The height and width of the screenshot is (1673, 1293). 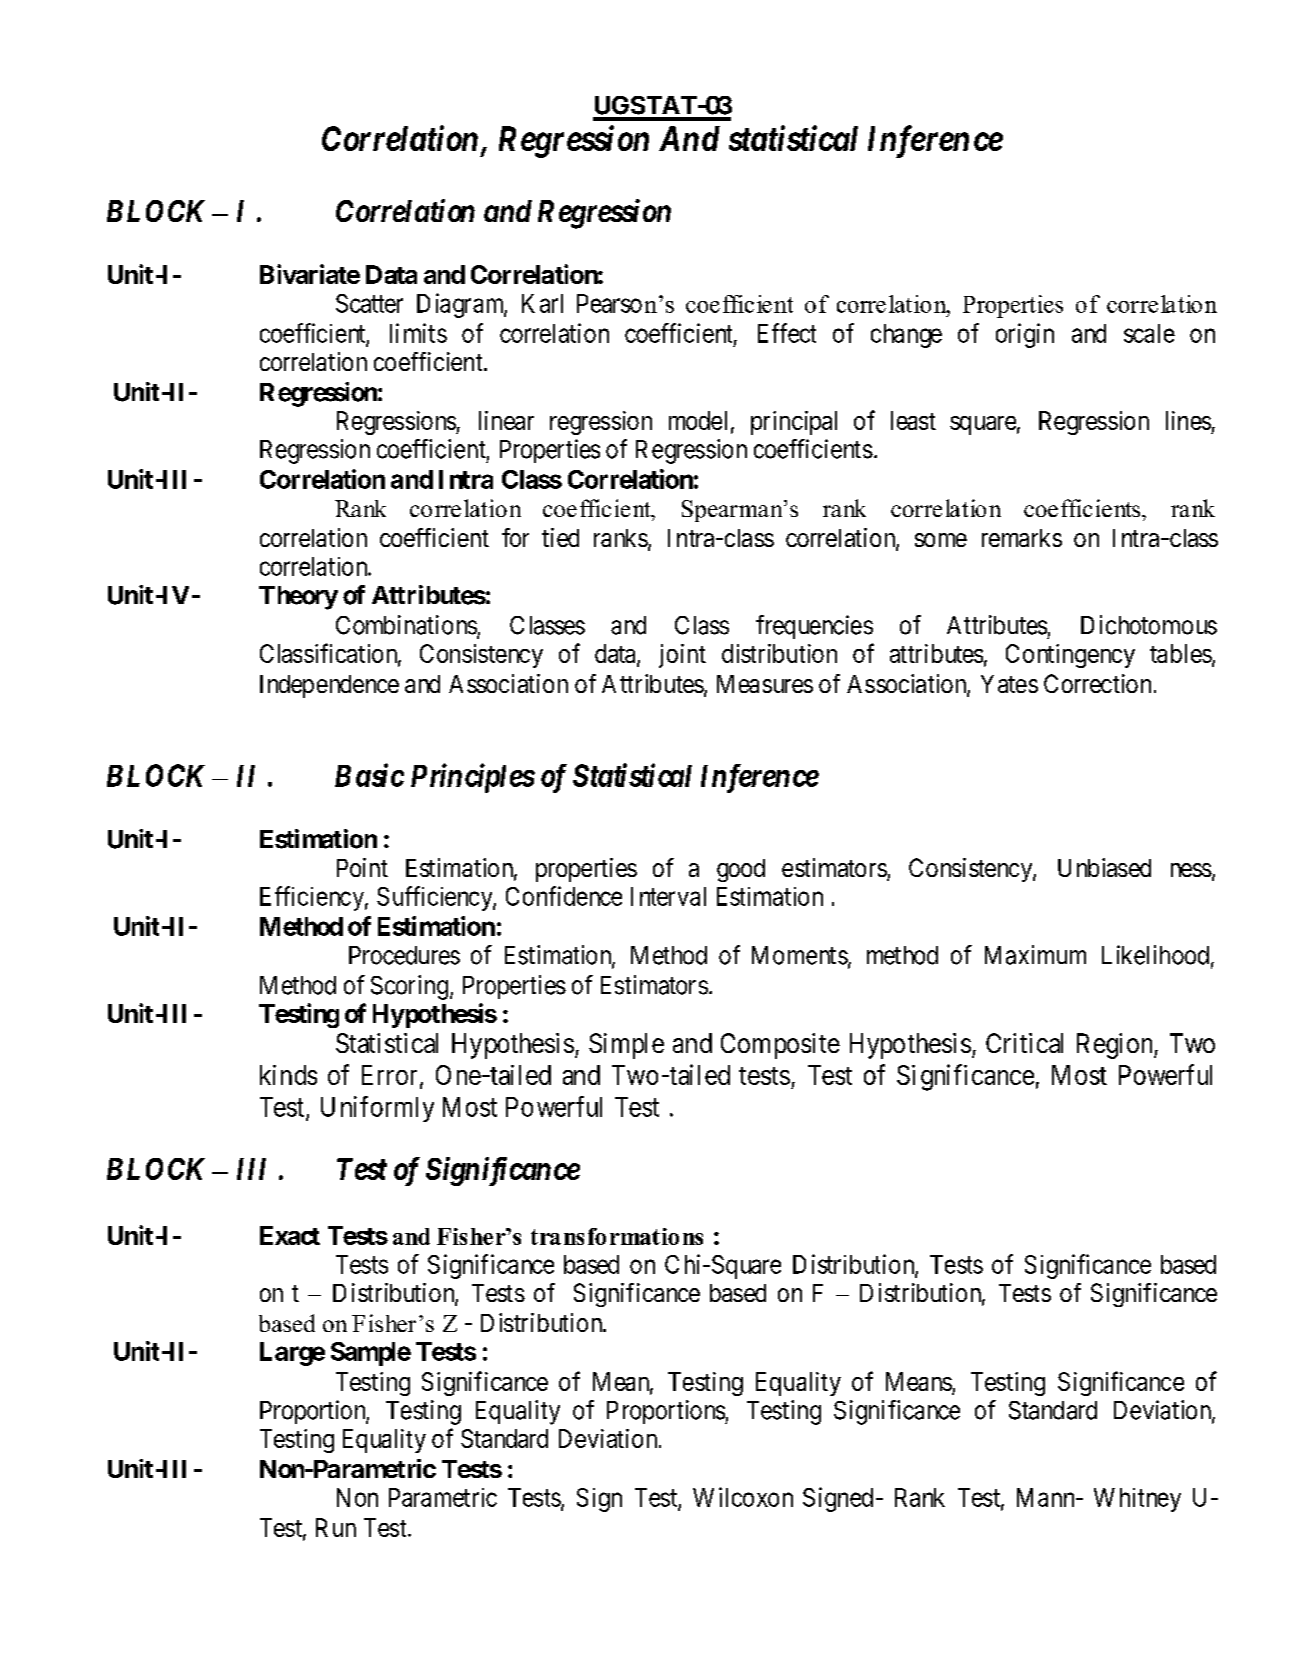 I want to click on Wilcoxon, so click(x=743, y=1497).
